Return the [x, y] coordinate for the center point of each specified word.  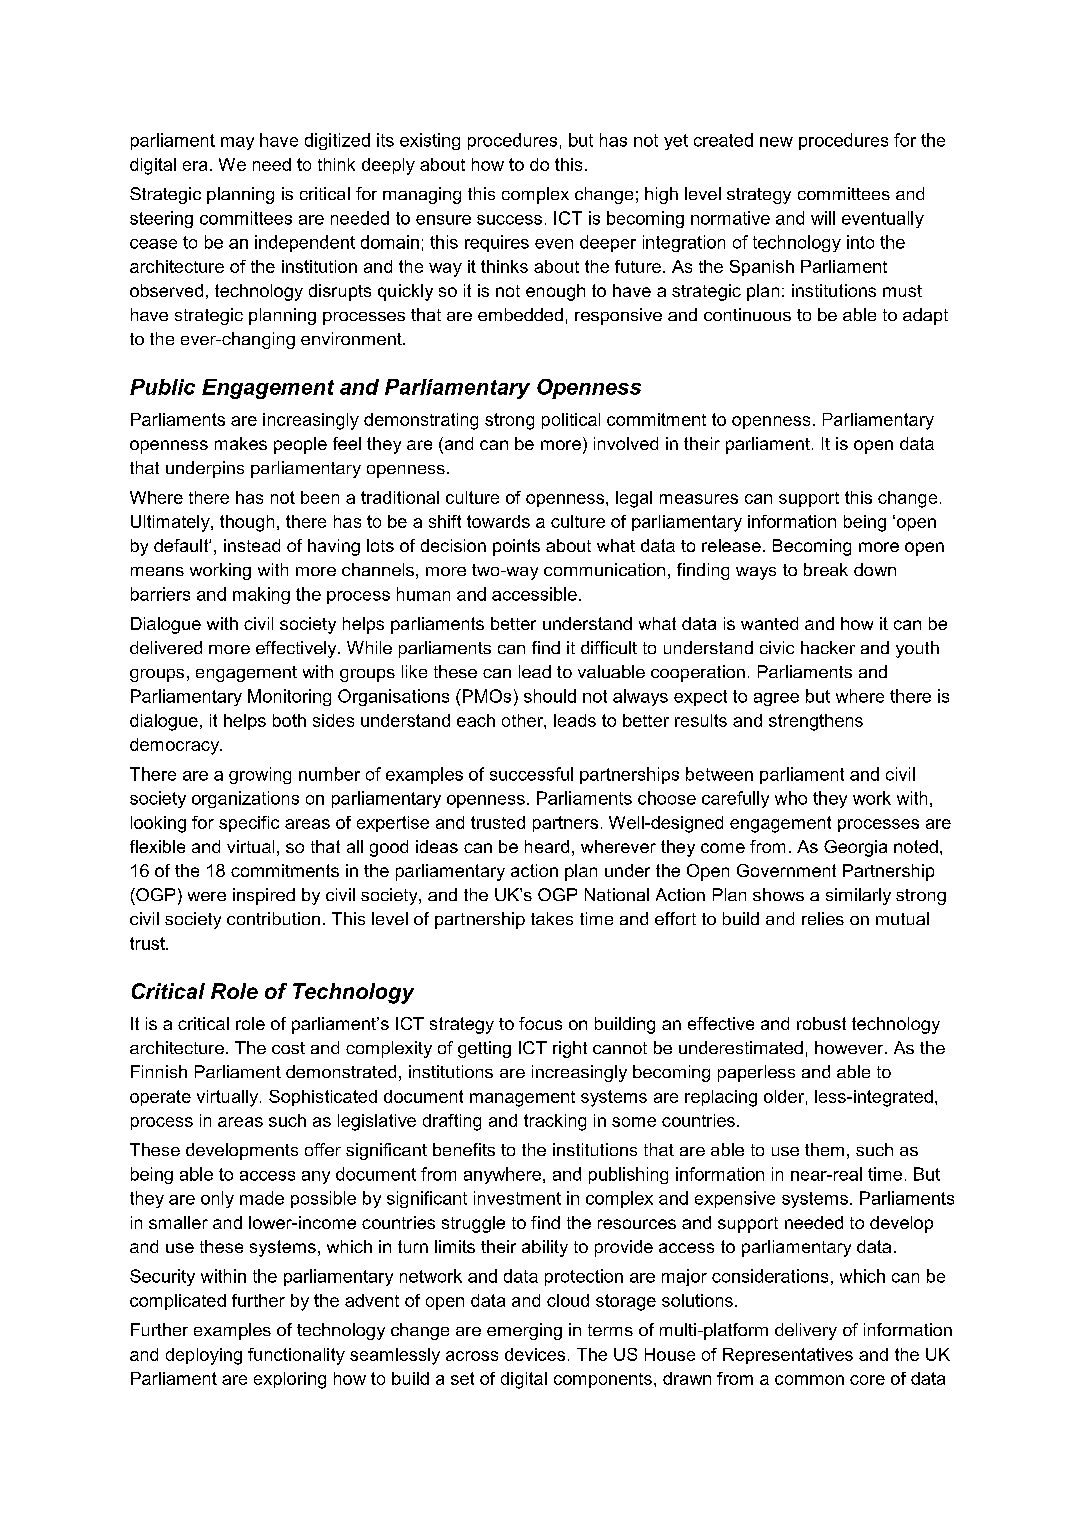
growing [260, 775]
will [823, 218]
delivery [806, 1331]
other [523, 720]
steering [161, 219]
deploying [204, 1356]
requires [497, 243]
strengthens [816, 722]
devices [535, 1354]
